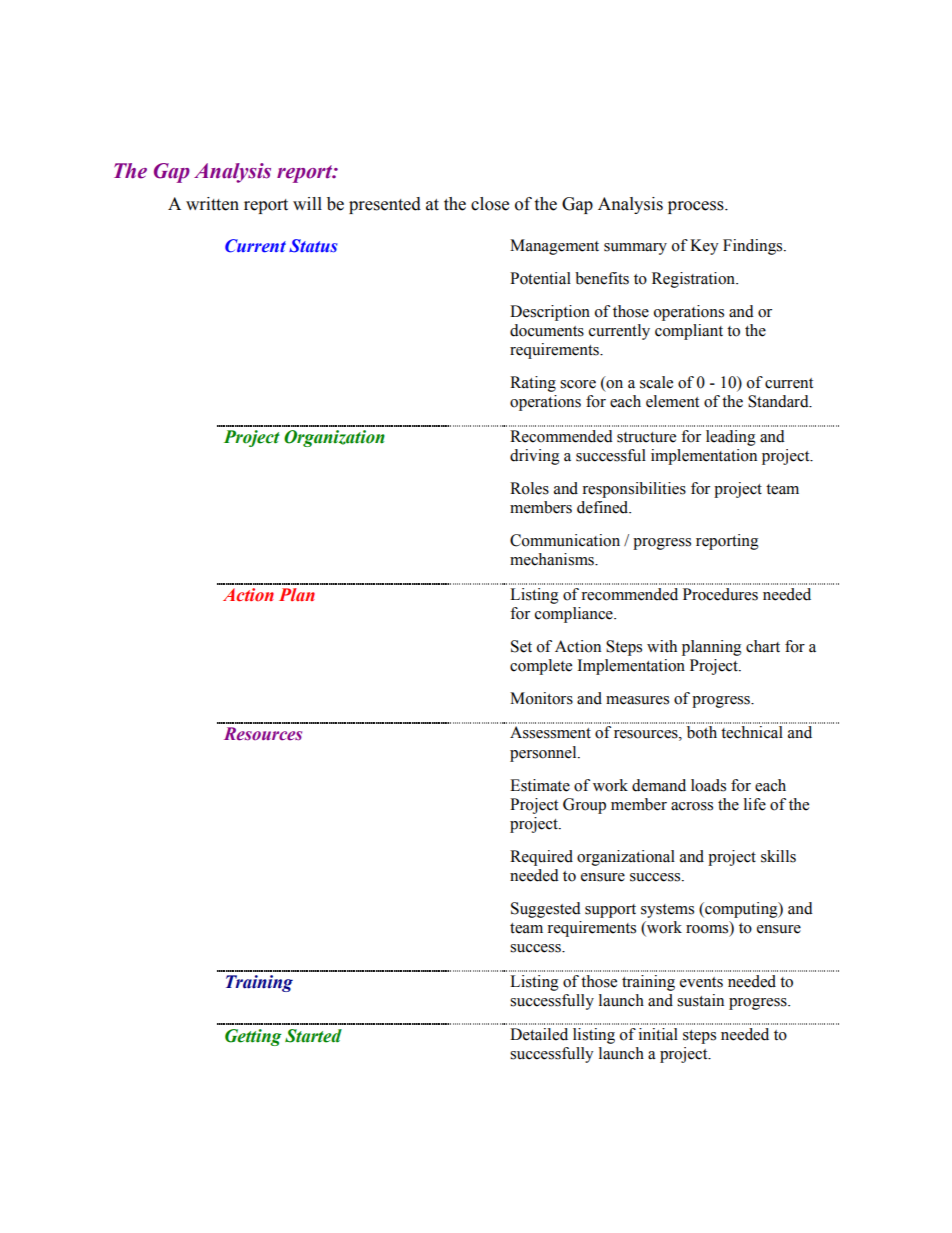  What do you see at coordinates (541, 858) in the screenshot?
I see `Required` at bounding box center [541, 858].
